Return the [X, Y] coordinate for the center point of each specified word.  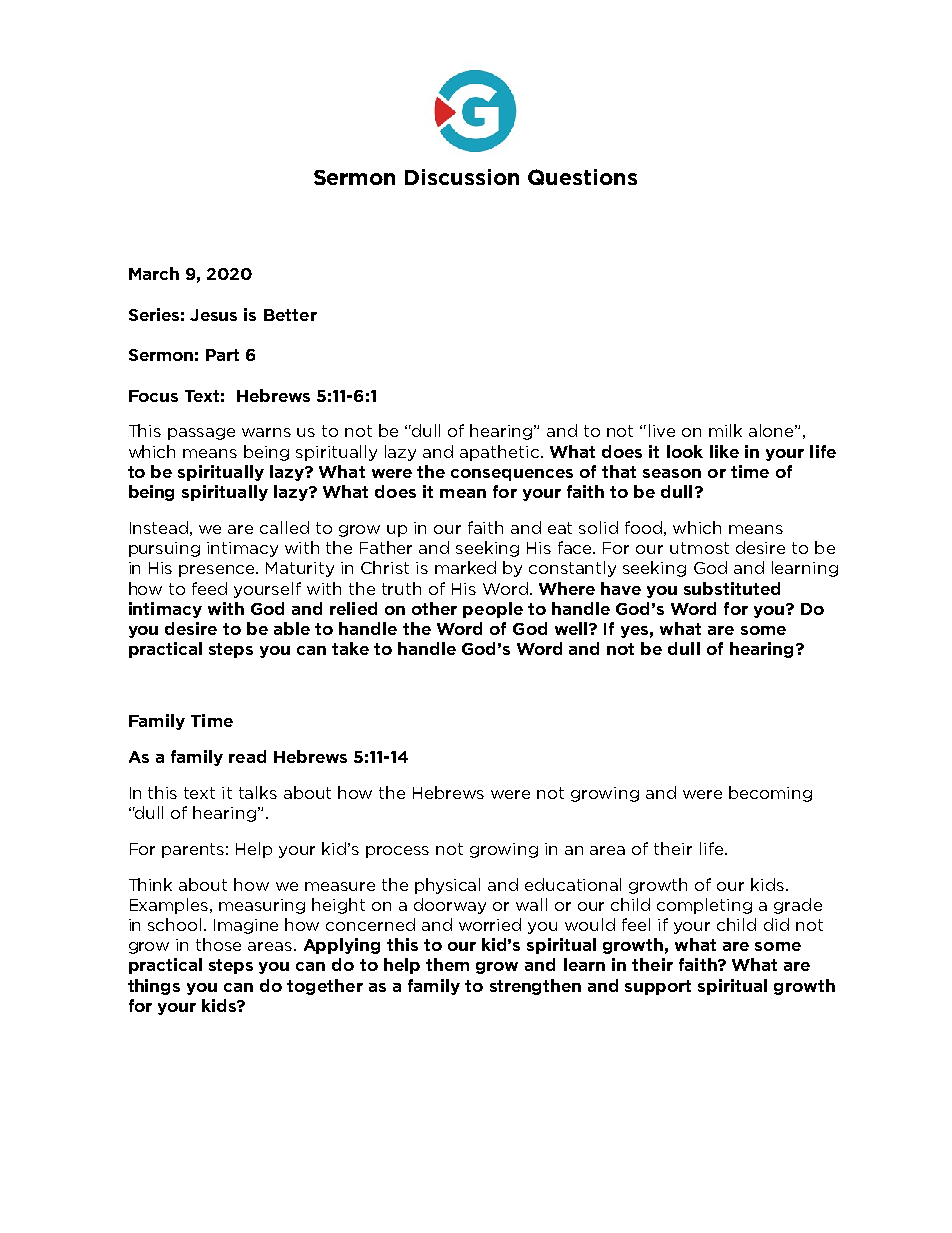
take [350, 648]
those [218, 944]
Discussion [462, 177]
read [247, 756]
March [154, 273]
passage [201, 434]
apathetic [499, 453]
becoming [770, 794]
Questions [582, 177]
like [724, 451]
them [447, 964]
